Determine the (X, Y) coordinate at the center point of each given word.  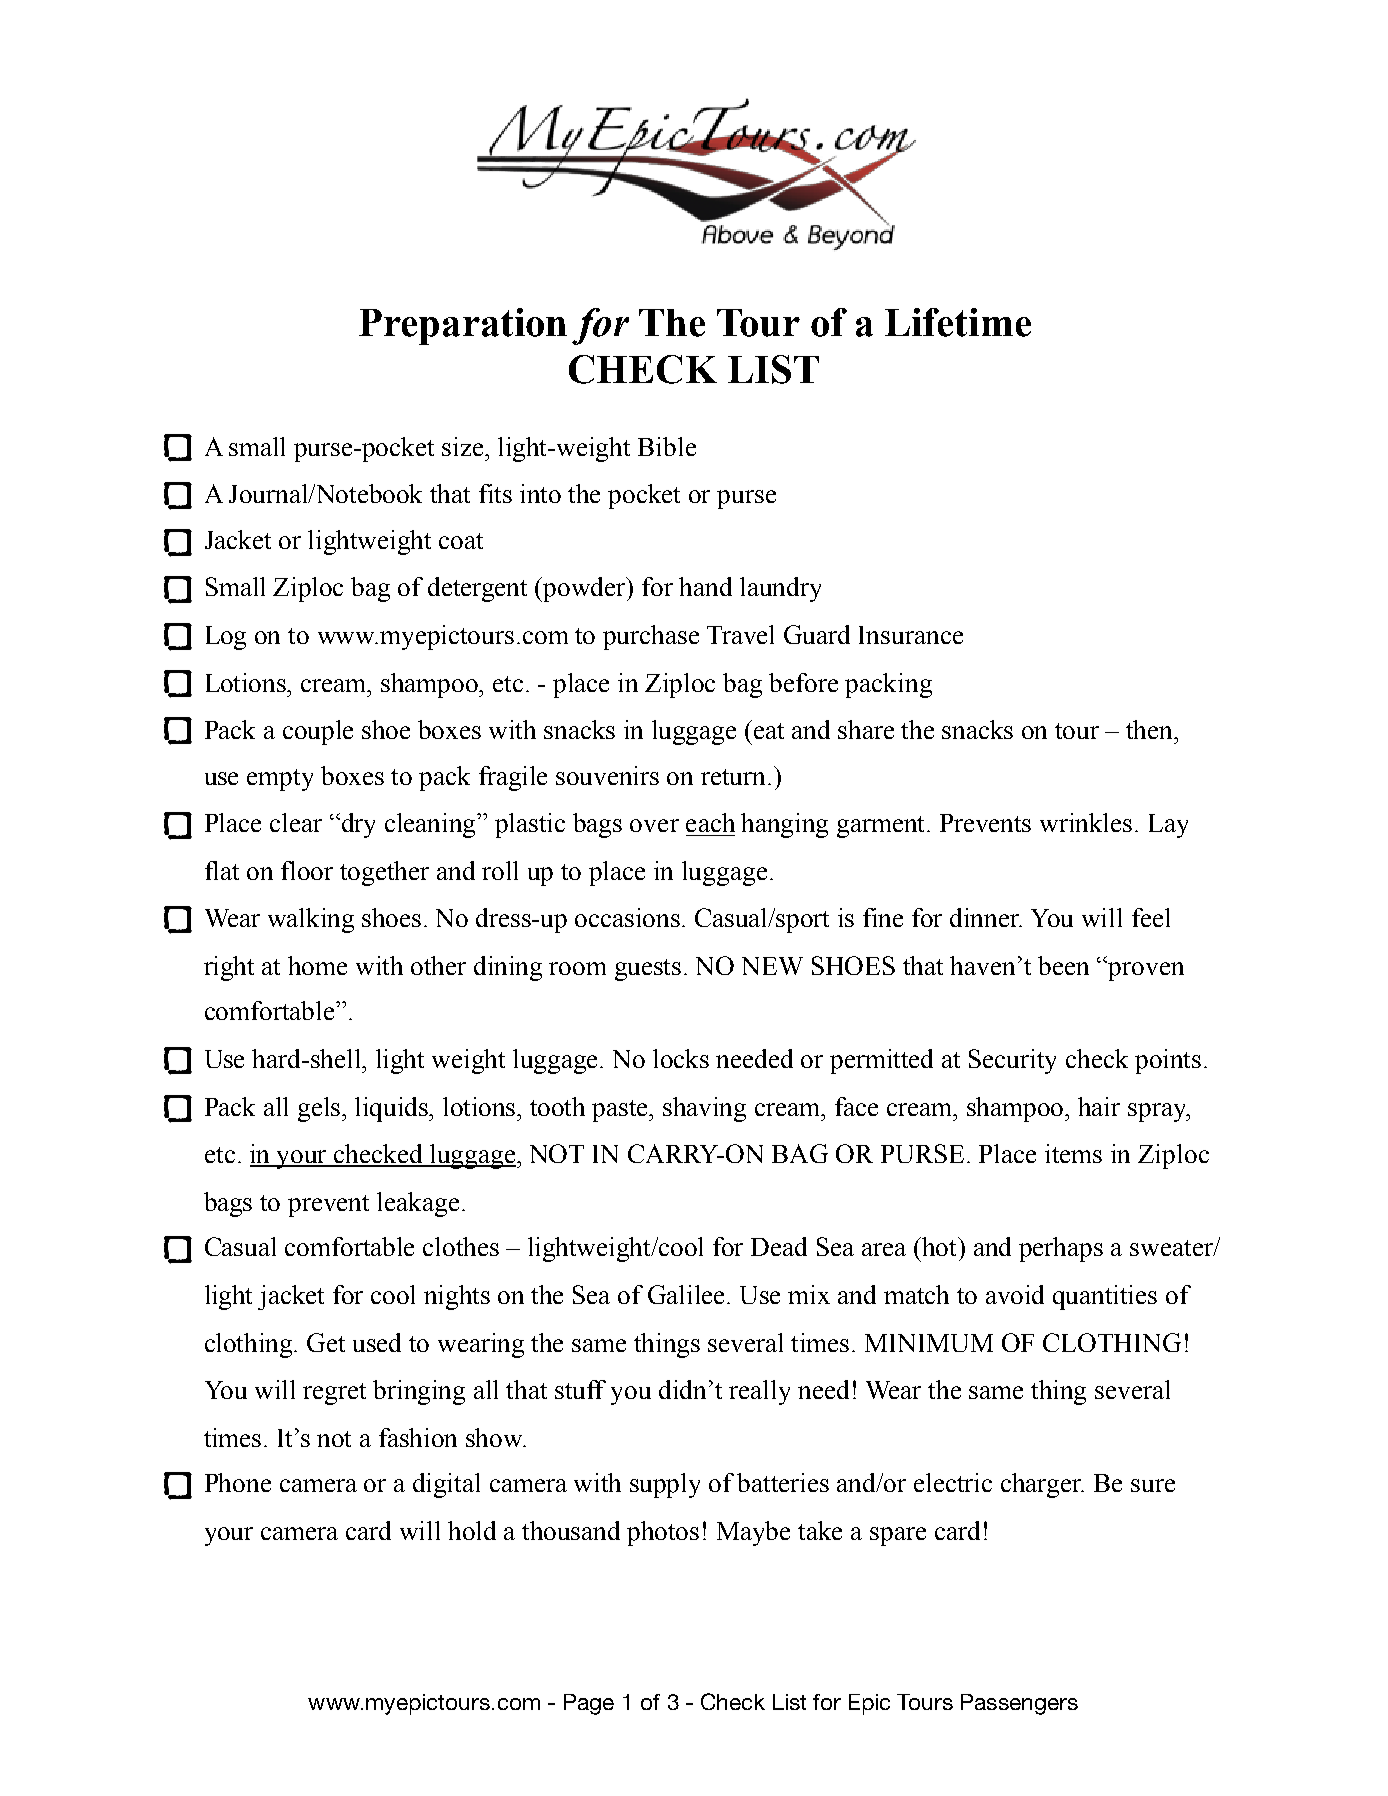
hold (472, 1530)
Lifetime (958, 322)
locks (681, 1058)
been (1063, 965)
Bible (667, 446)
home (317, 965)
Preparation (463, 326)
